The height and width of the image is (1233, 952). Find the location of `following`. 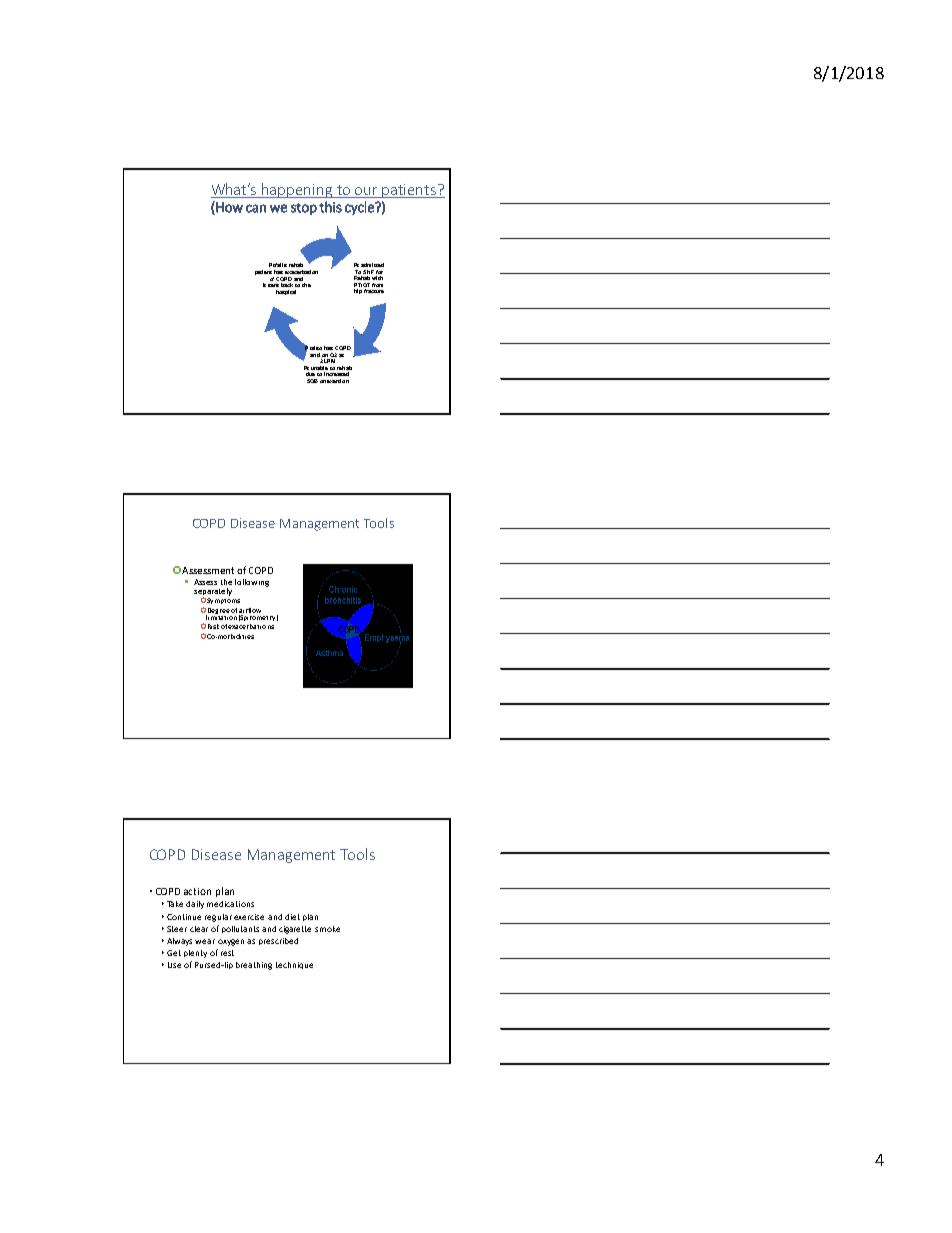

following is located at coordinates (252, 583).
